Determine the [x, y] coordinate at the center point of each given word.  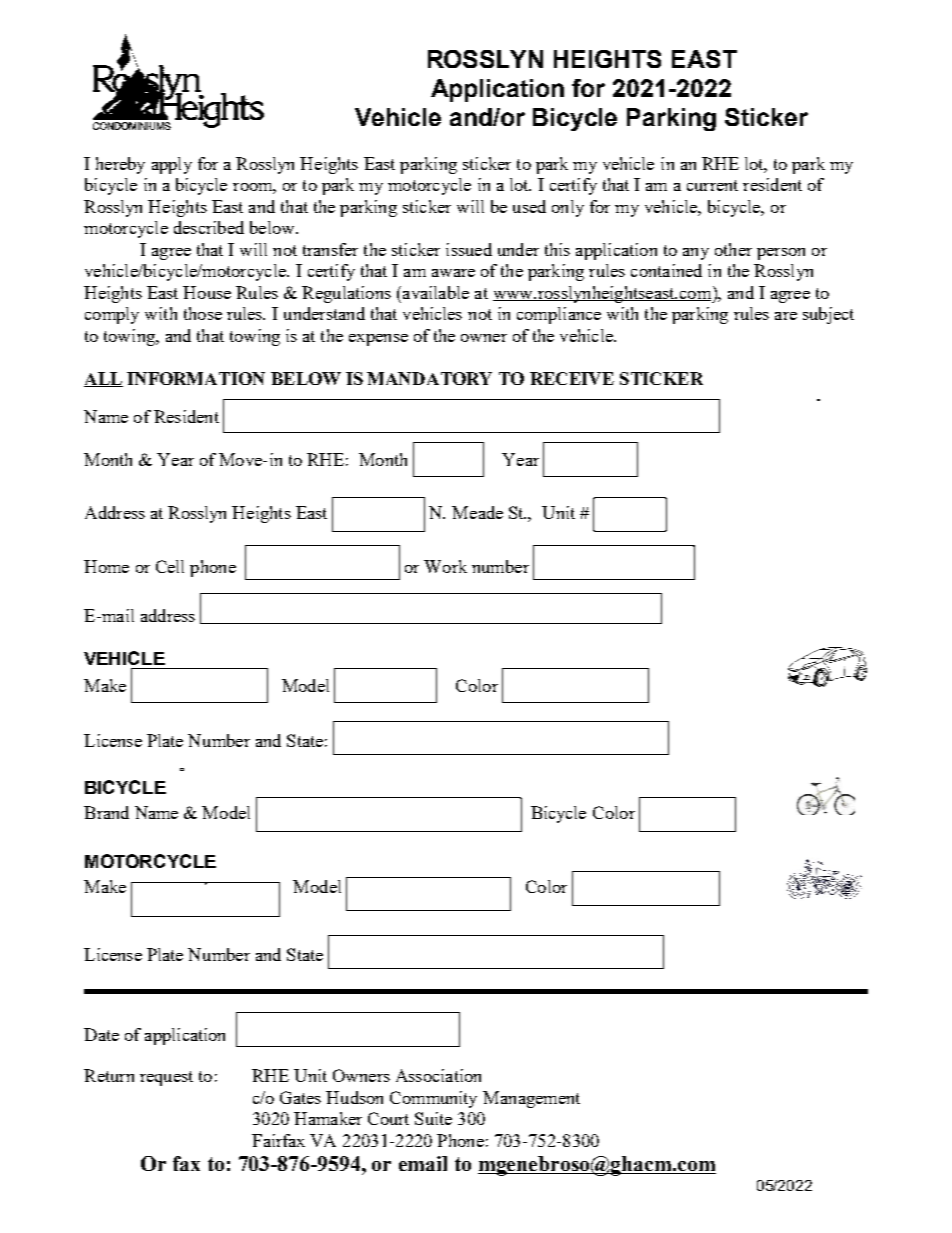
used [529, 206]
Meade [477, 512]
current [712, 185]
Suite [433, 1118]
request [166, 1078]
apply [172, 165]
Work [445, 566]
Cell [170, 566]
